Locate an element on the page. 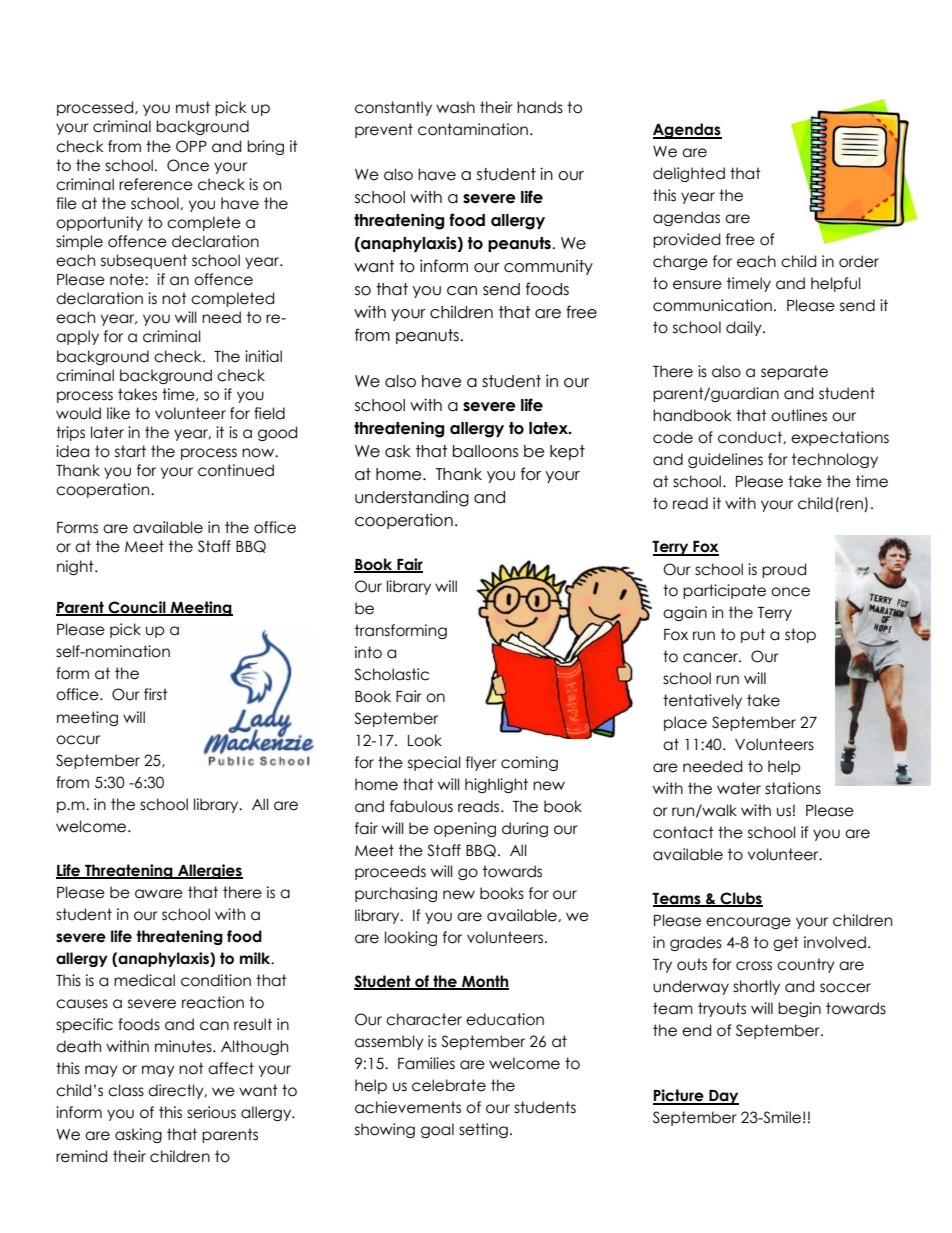  delighted is located at coordinates (689, 174).
